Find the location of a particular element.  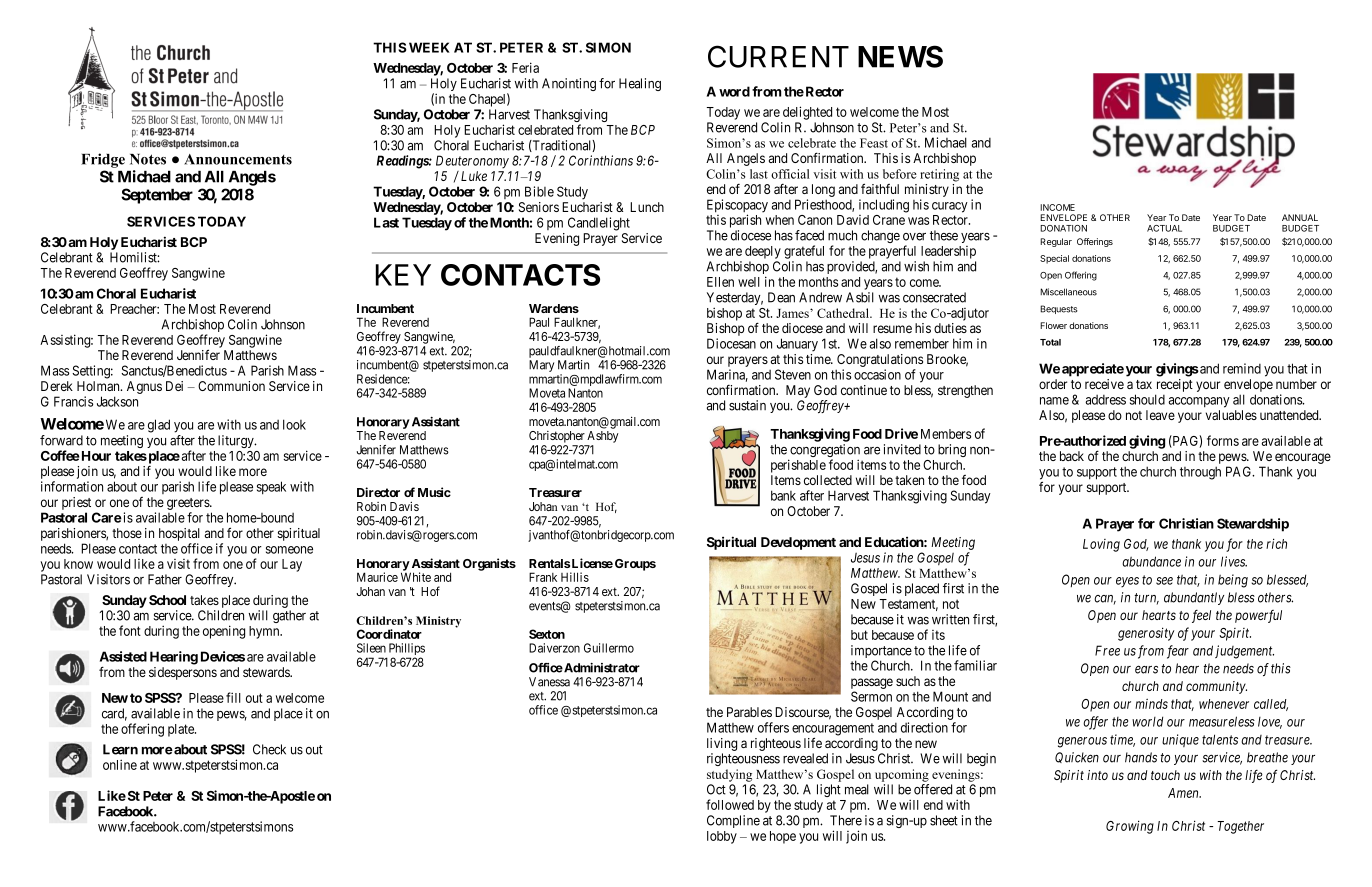

NEWS is located at coordinates (900, 56).
